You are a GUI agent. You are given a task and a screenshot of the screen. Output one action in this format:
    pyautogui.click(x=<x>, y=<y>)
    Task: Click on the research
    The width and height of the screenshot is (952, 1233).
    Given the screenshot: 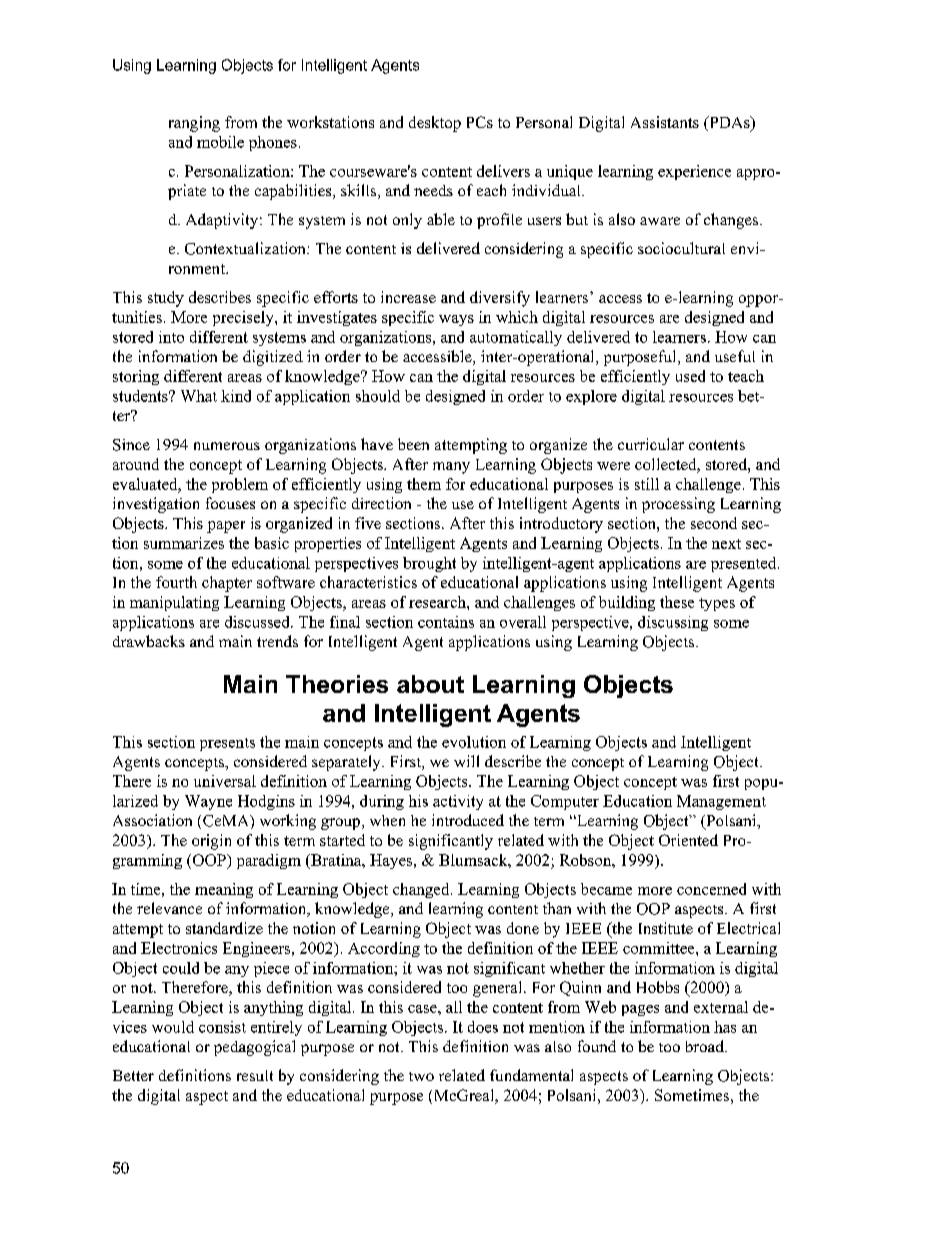 What is the action you would take?
    pyautogui.click(x=438, y=602)
